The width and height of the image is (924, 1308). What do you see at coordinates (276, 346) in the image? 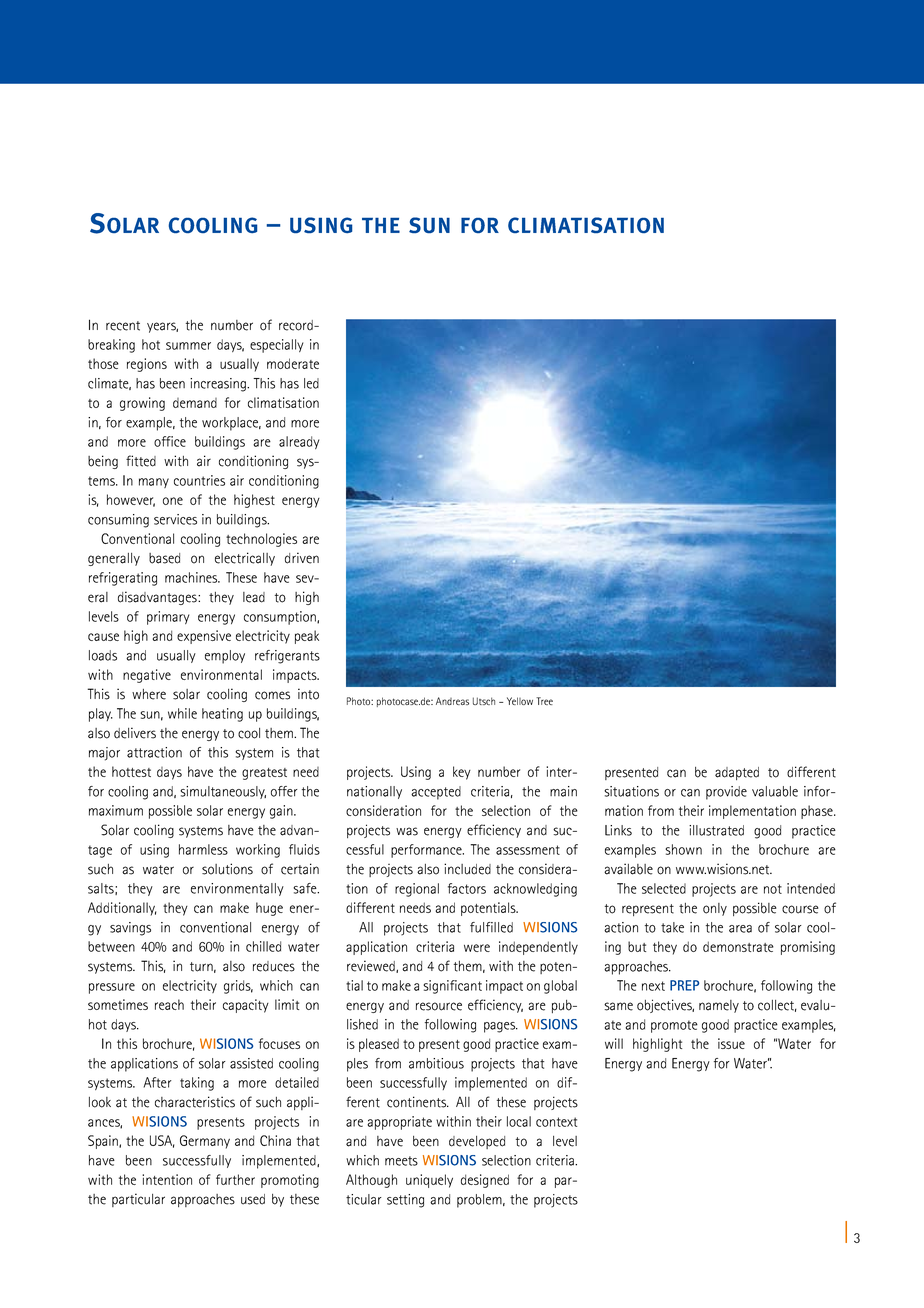
I see `especially` at bounding box center [276, 346].
